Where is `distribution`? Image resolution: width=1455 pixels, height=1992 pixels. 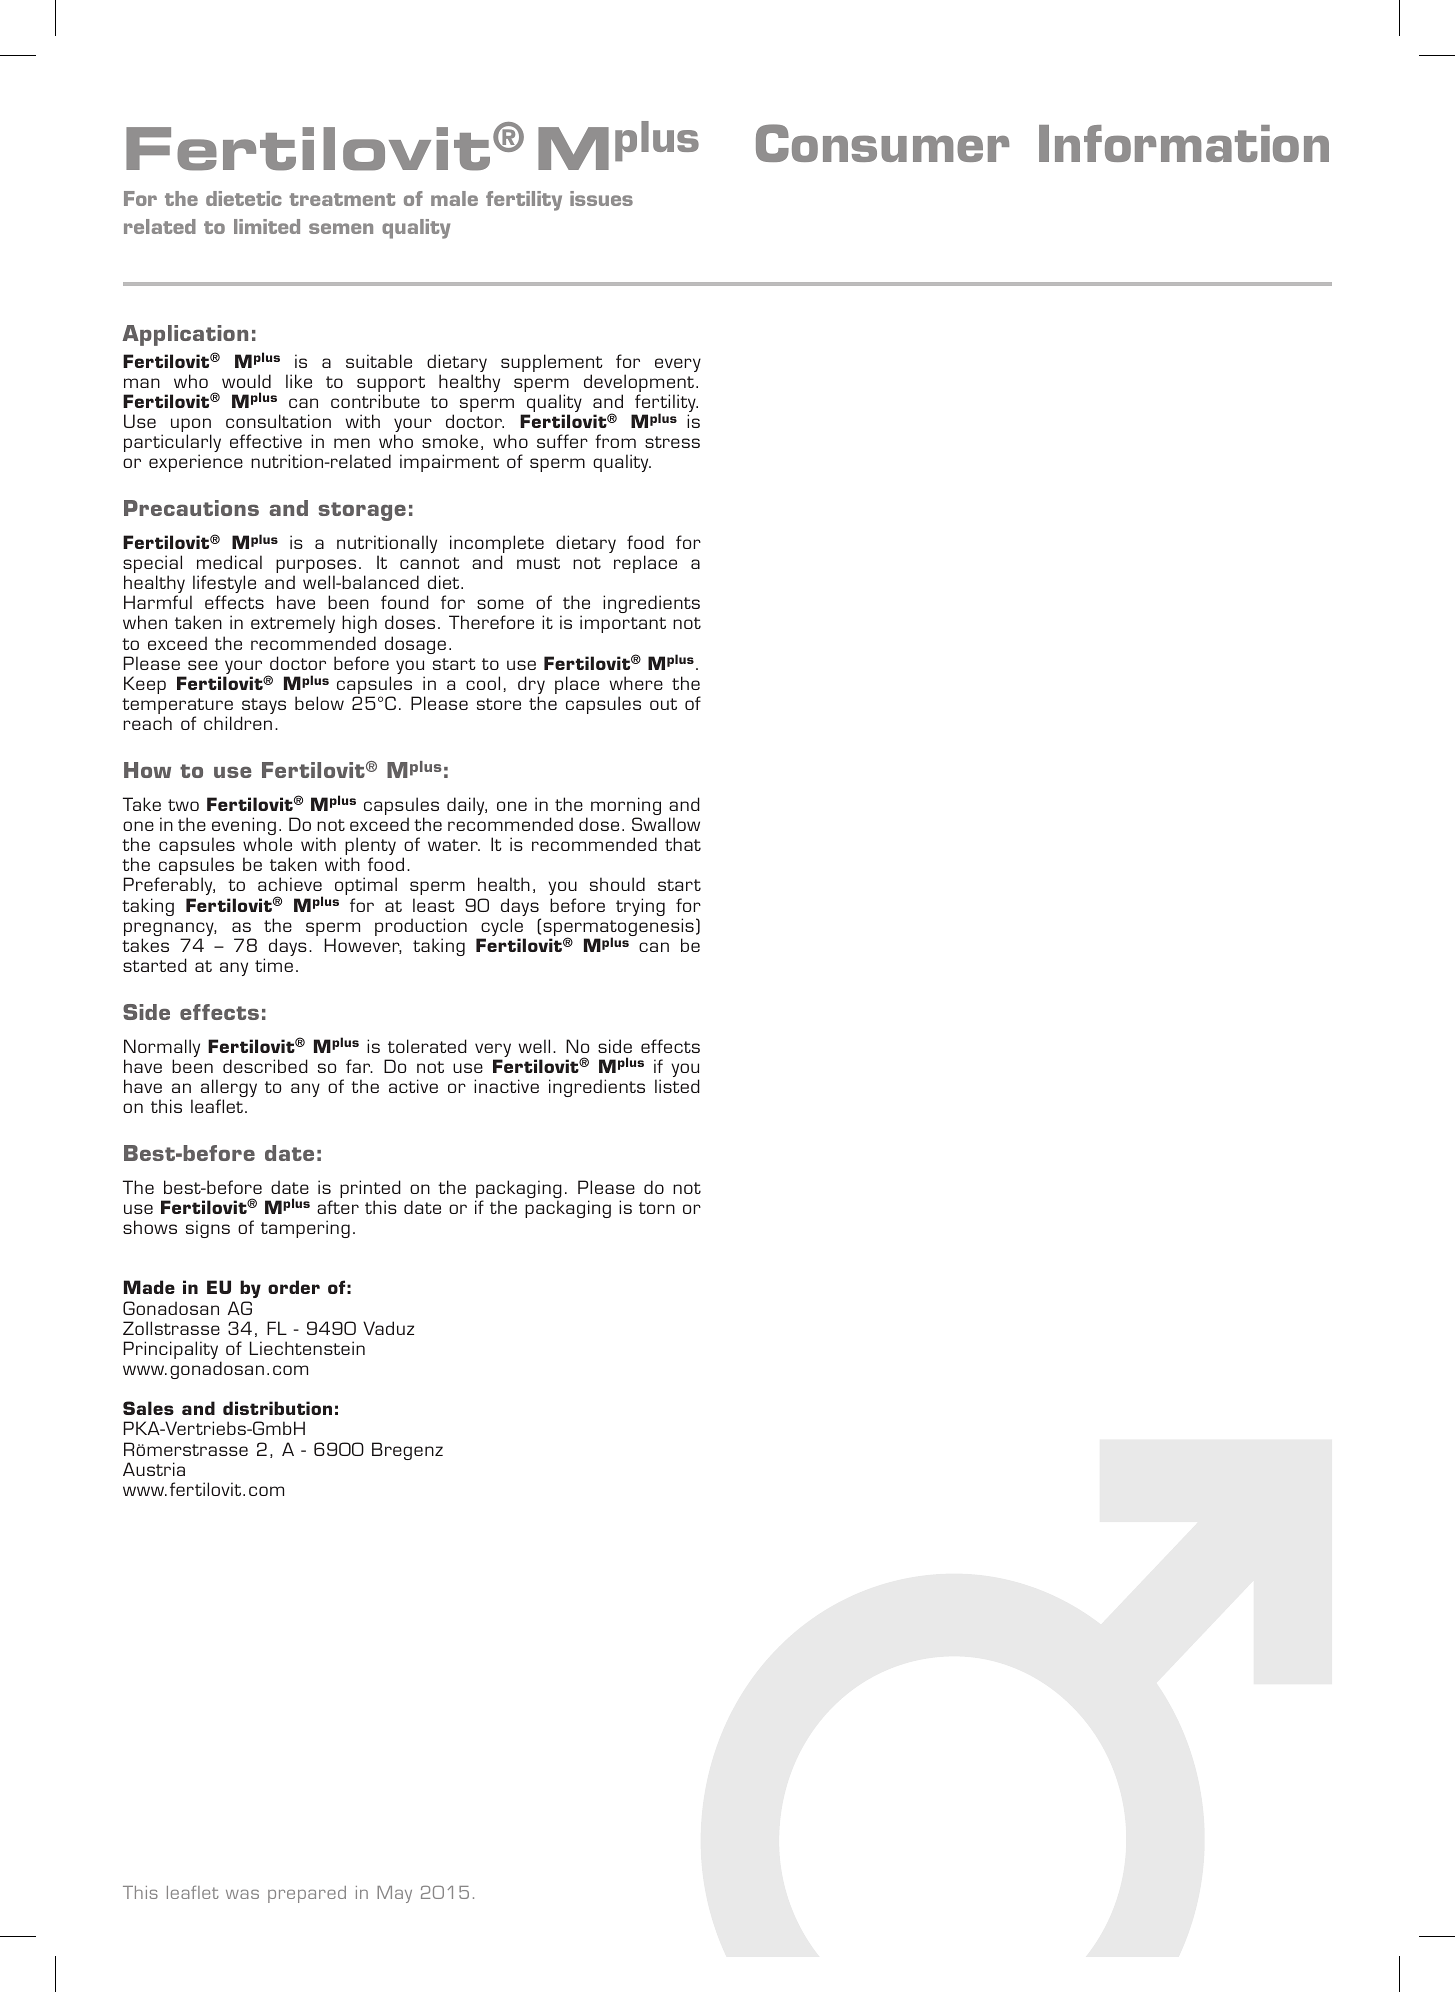
distribution is located at coordinates (277, 1408).
